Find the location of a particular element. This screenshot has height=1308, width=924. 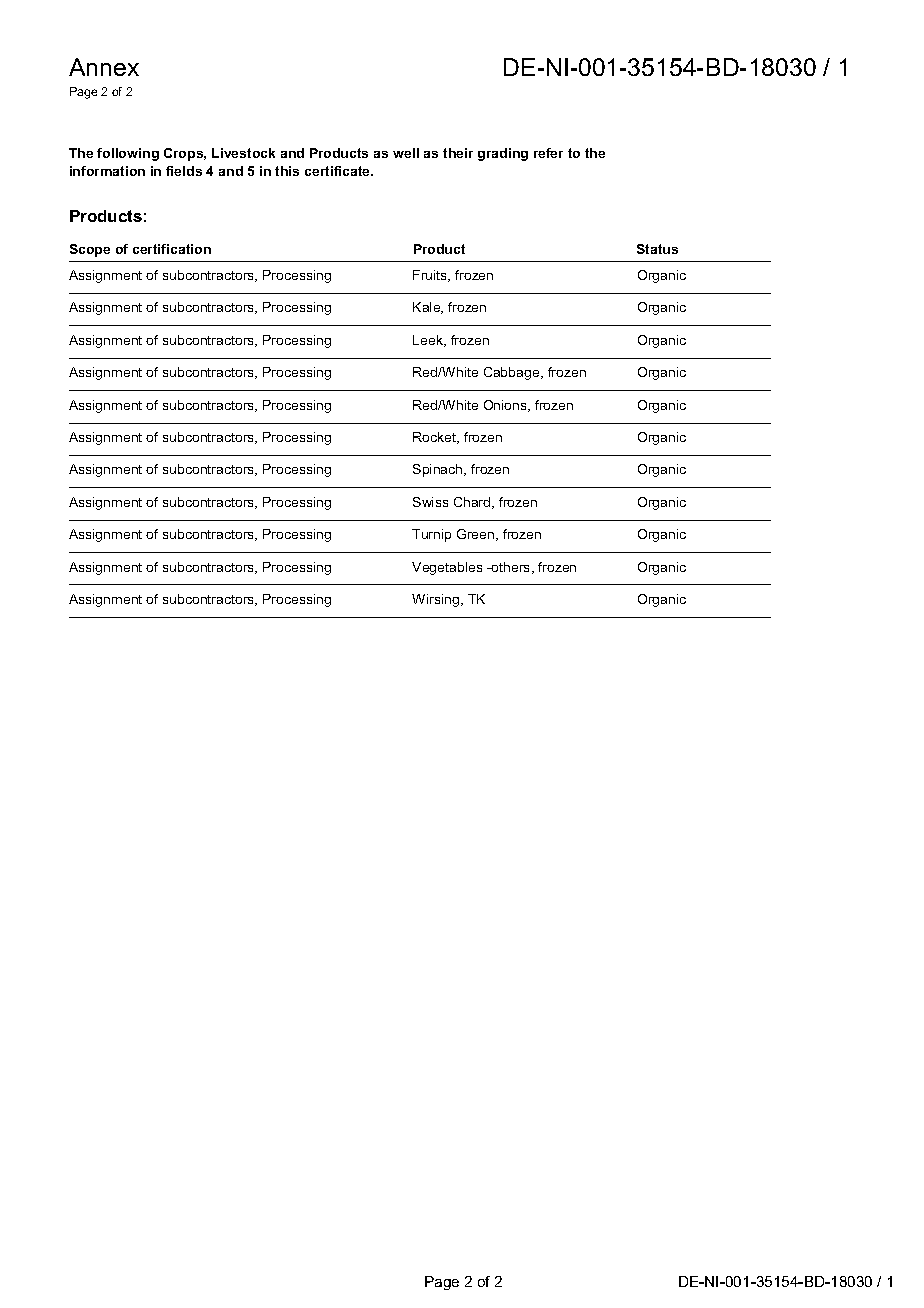

Chard is located at coordinates (473, 503).
